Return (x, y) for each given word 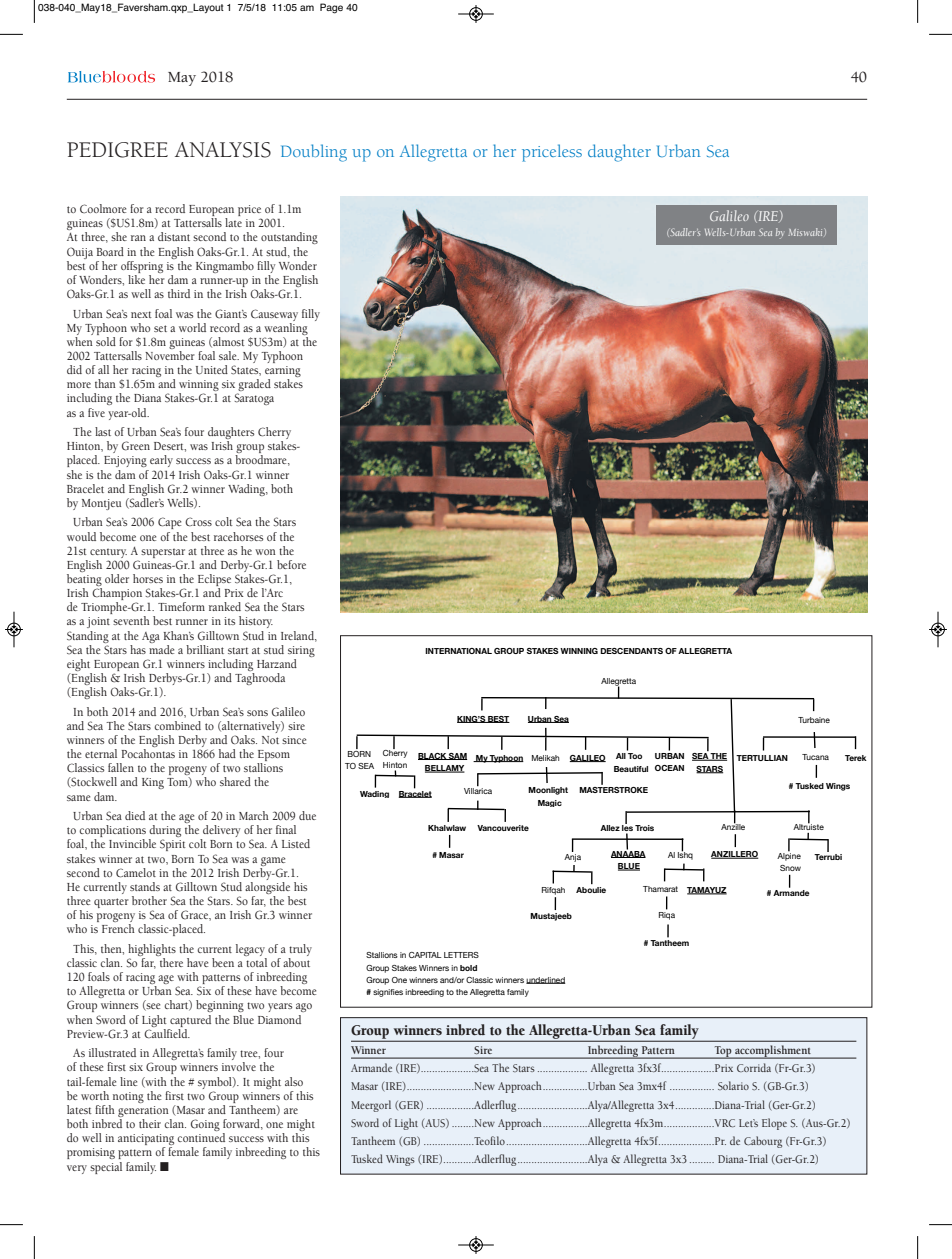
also (294, 1081)
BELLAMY (445, 769)
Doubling (314, 153)
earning (283, 373)
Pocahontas (148, 753)
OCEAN (669, 768)
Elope (774, 1124)
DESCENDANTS (631, 651)
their (150, 1123)
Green (136, 446)
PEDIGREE (117, 150)
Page (331, 8)
